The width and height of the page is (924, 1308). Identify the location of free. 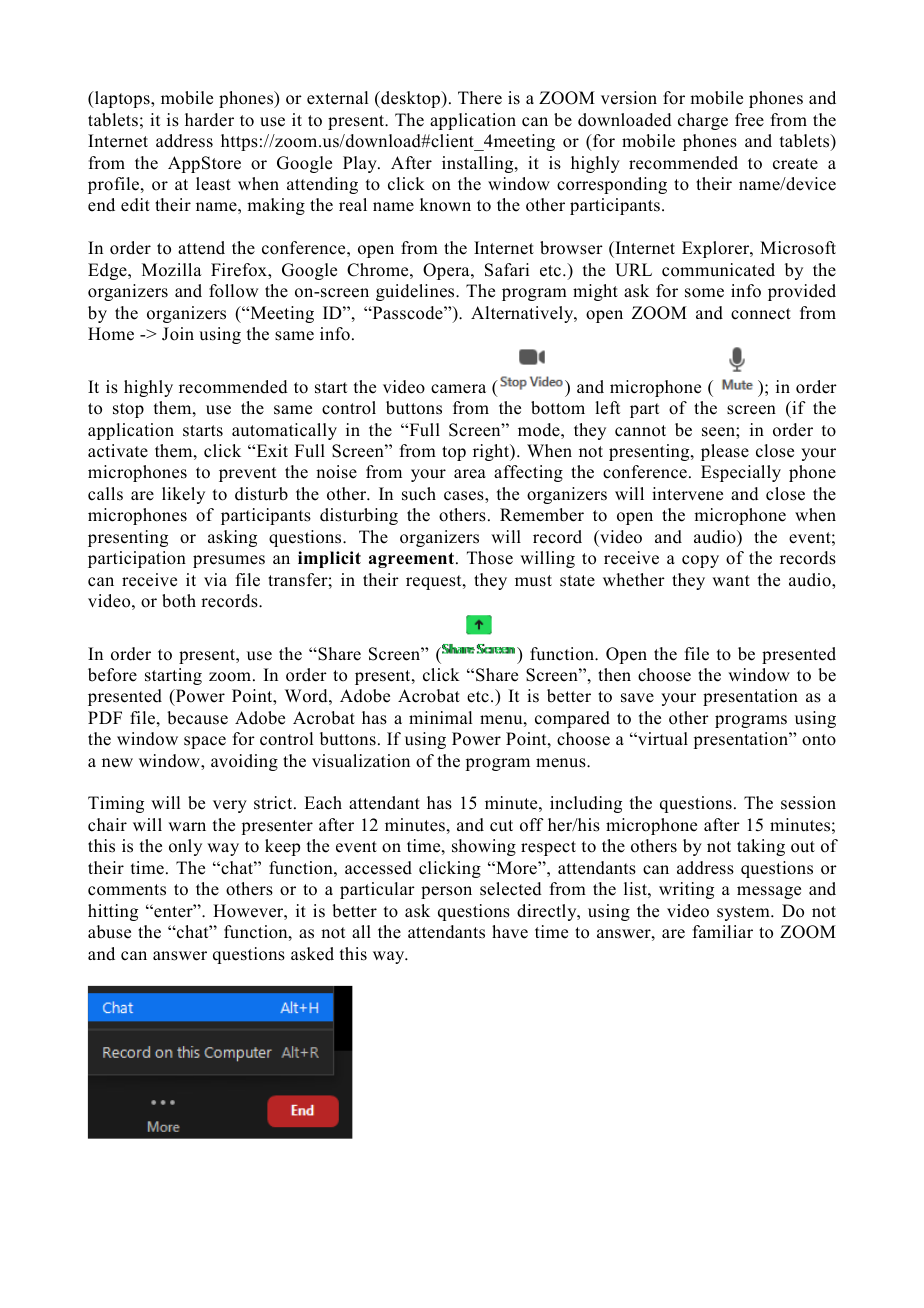
(749, 120).
